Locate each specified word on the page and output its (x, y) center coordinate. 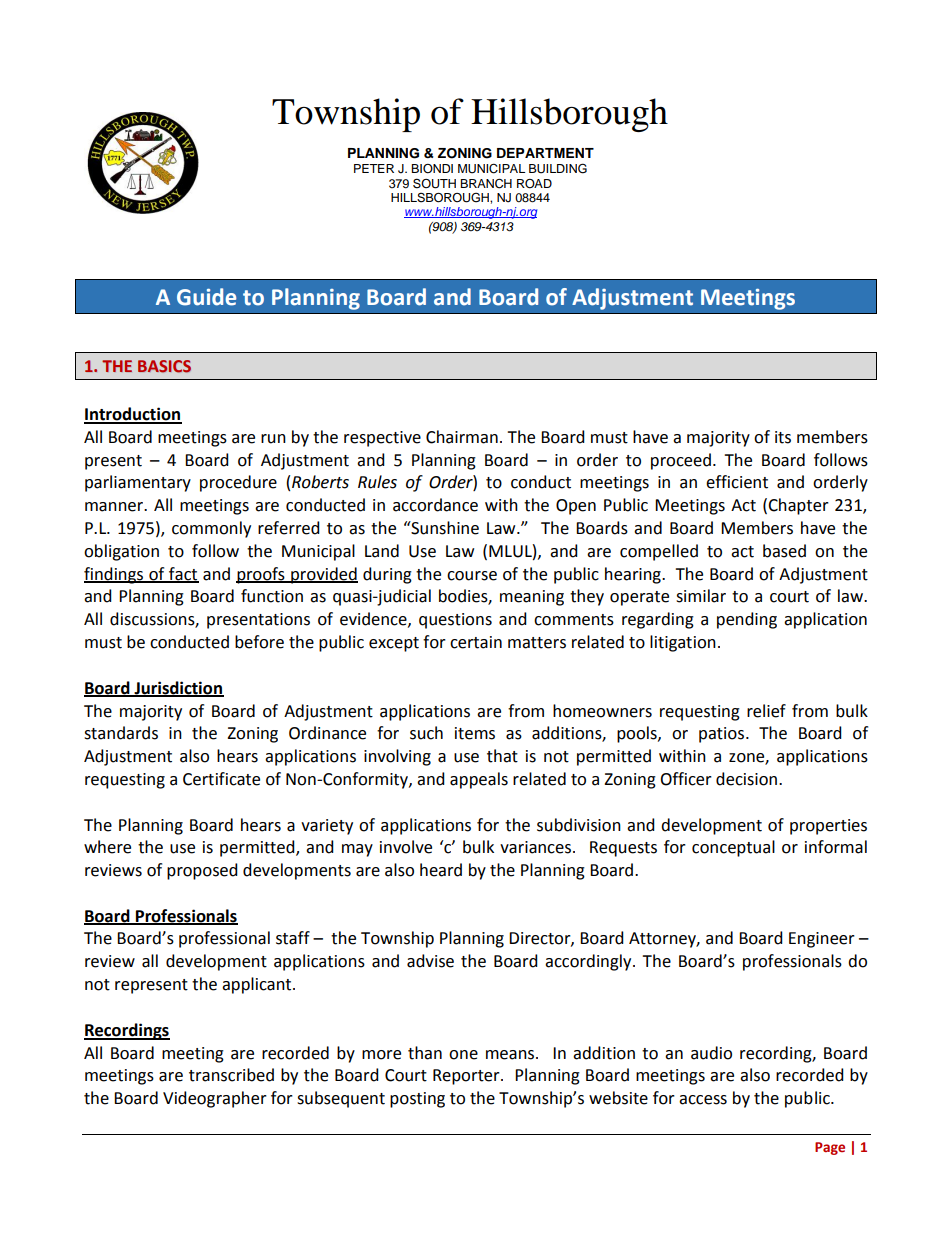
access (703, 1100)
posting (417, 1100)
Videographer (215, 1099)
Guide (206, 297)
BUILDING (558, 168)
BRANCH (486, 183)
